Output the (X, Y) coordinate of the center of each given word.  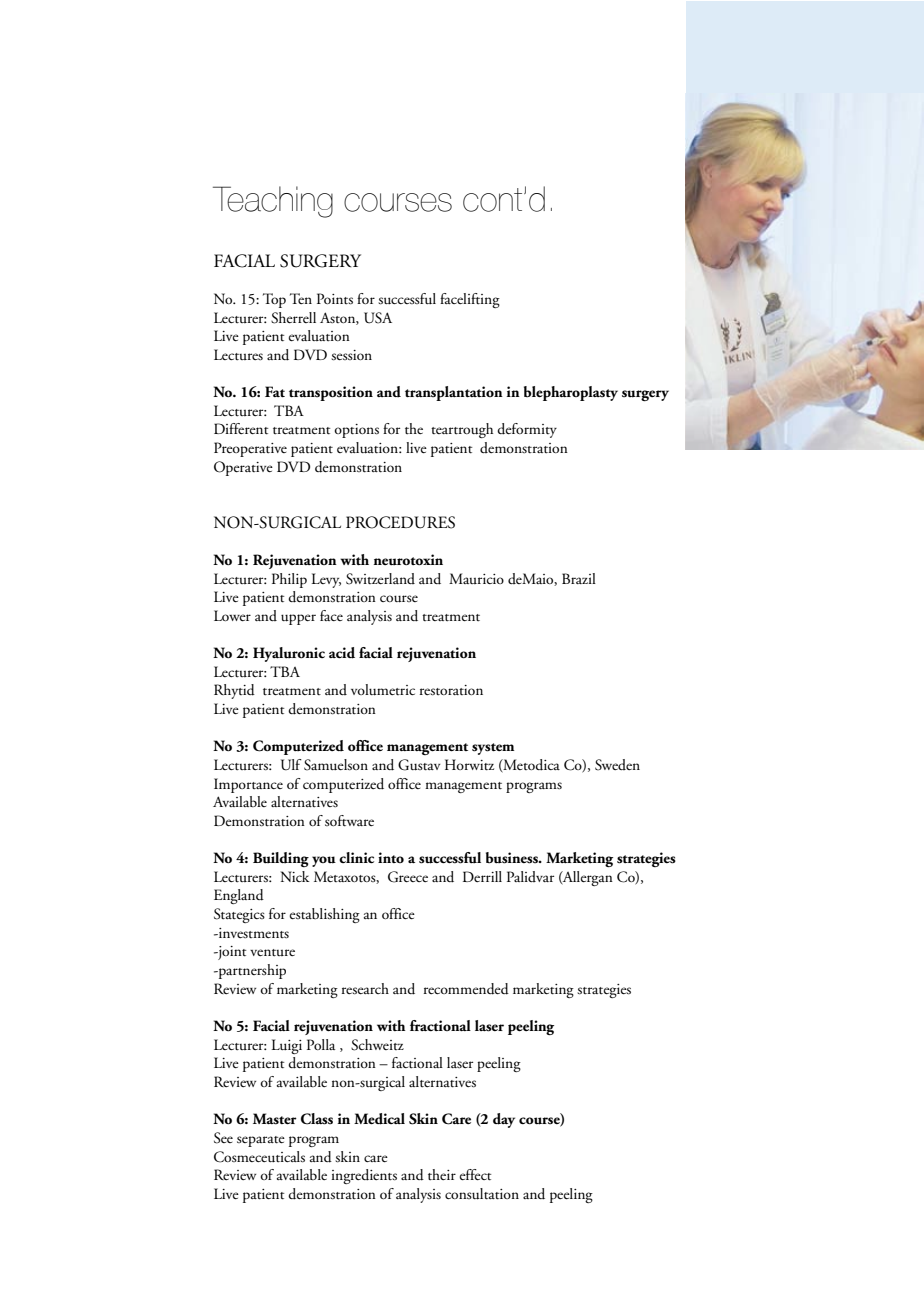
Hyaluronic (289, 654)
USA (378, 318)
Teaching (273, 202)
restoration (451, 690)
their (442, 1175)
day (504, 1120)
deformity (527, 430)
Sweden (617, 765)
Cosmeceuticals (259, 1157)
